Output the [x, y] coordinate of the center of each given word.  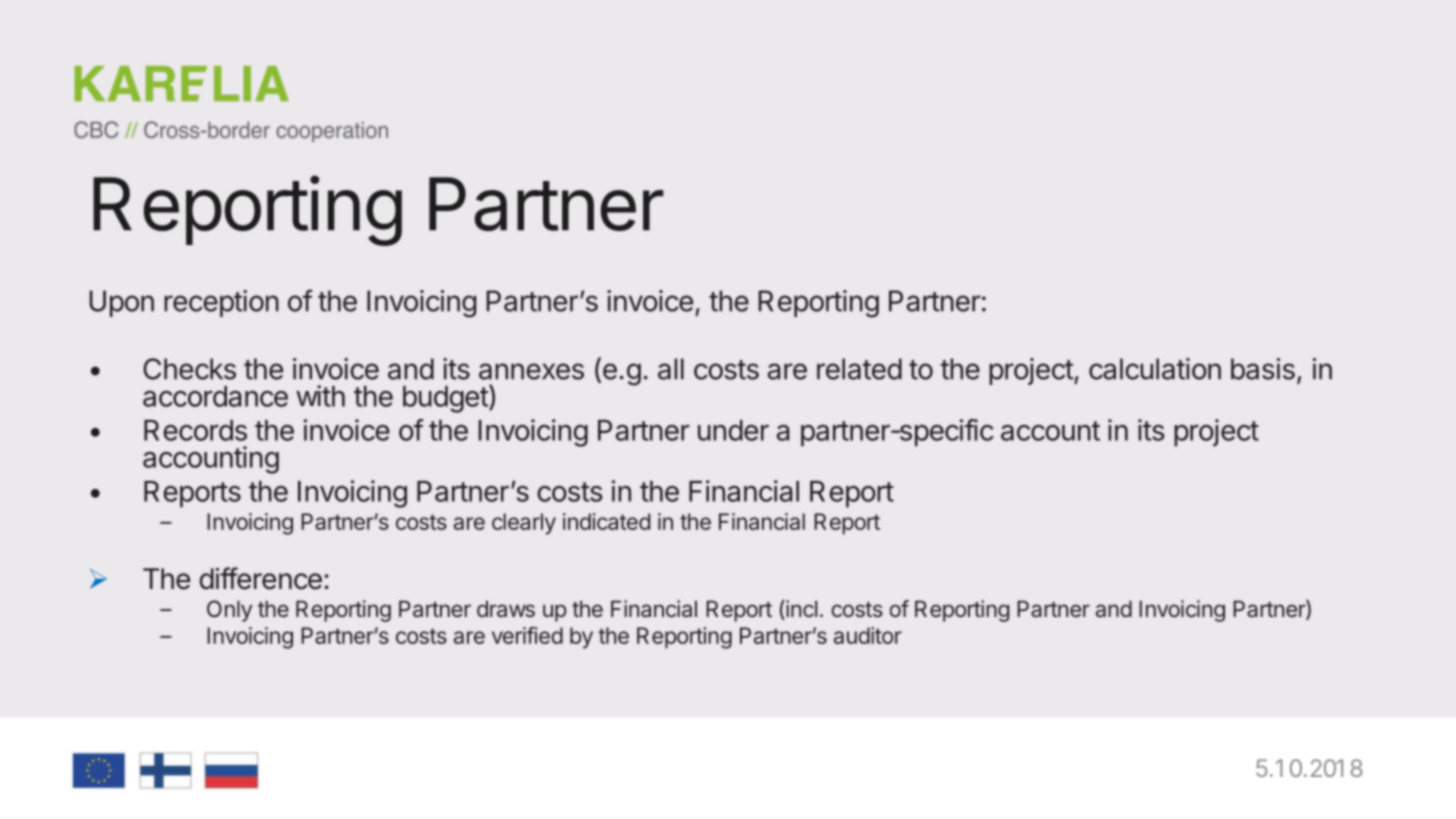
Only [229, 611]
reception [221, 303]
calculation [1155, 369]
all [671, 369]
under [733, 430]
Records [195, 430]
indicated [606, 521]
